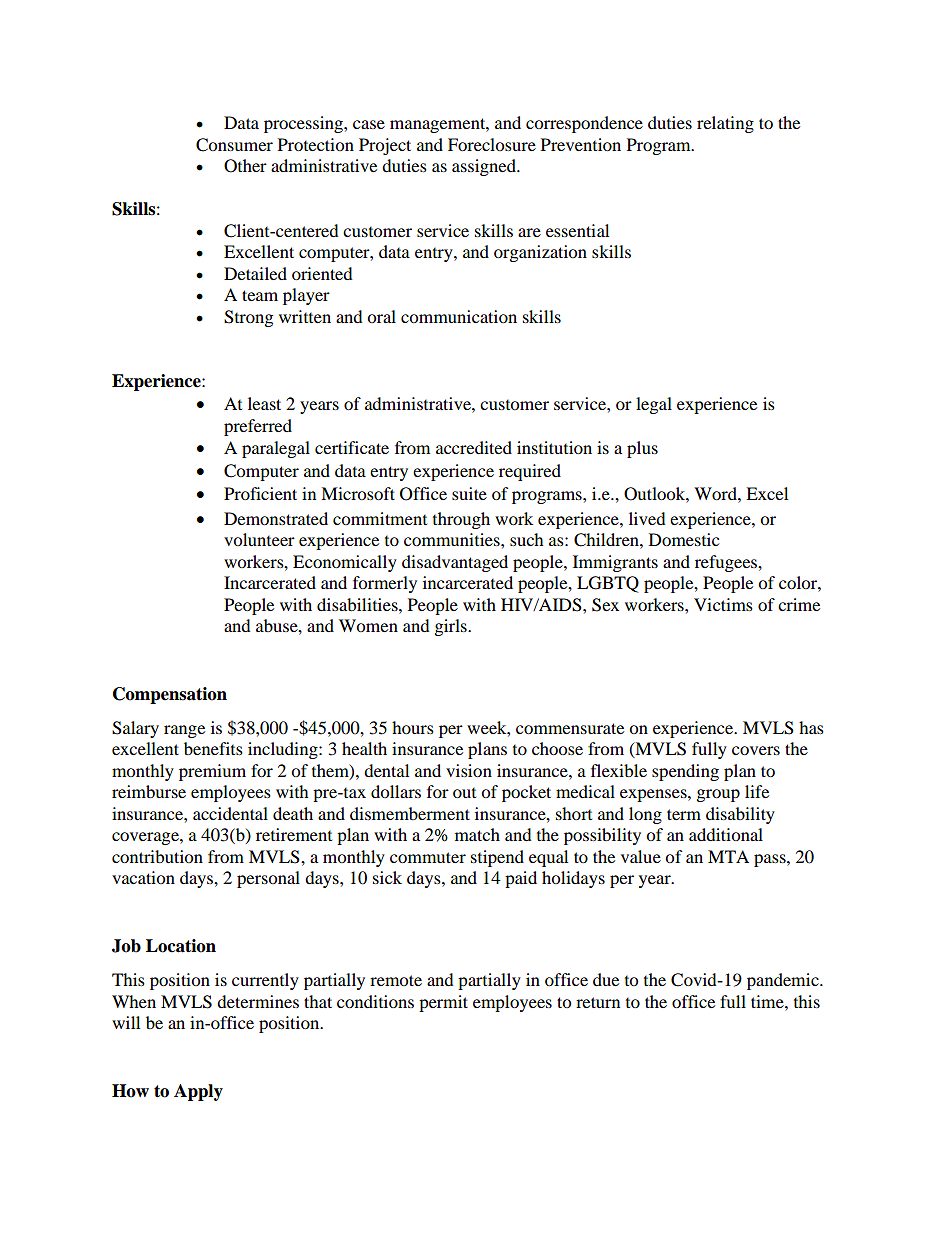  I want to click on least, so click(264, 403).
